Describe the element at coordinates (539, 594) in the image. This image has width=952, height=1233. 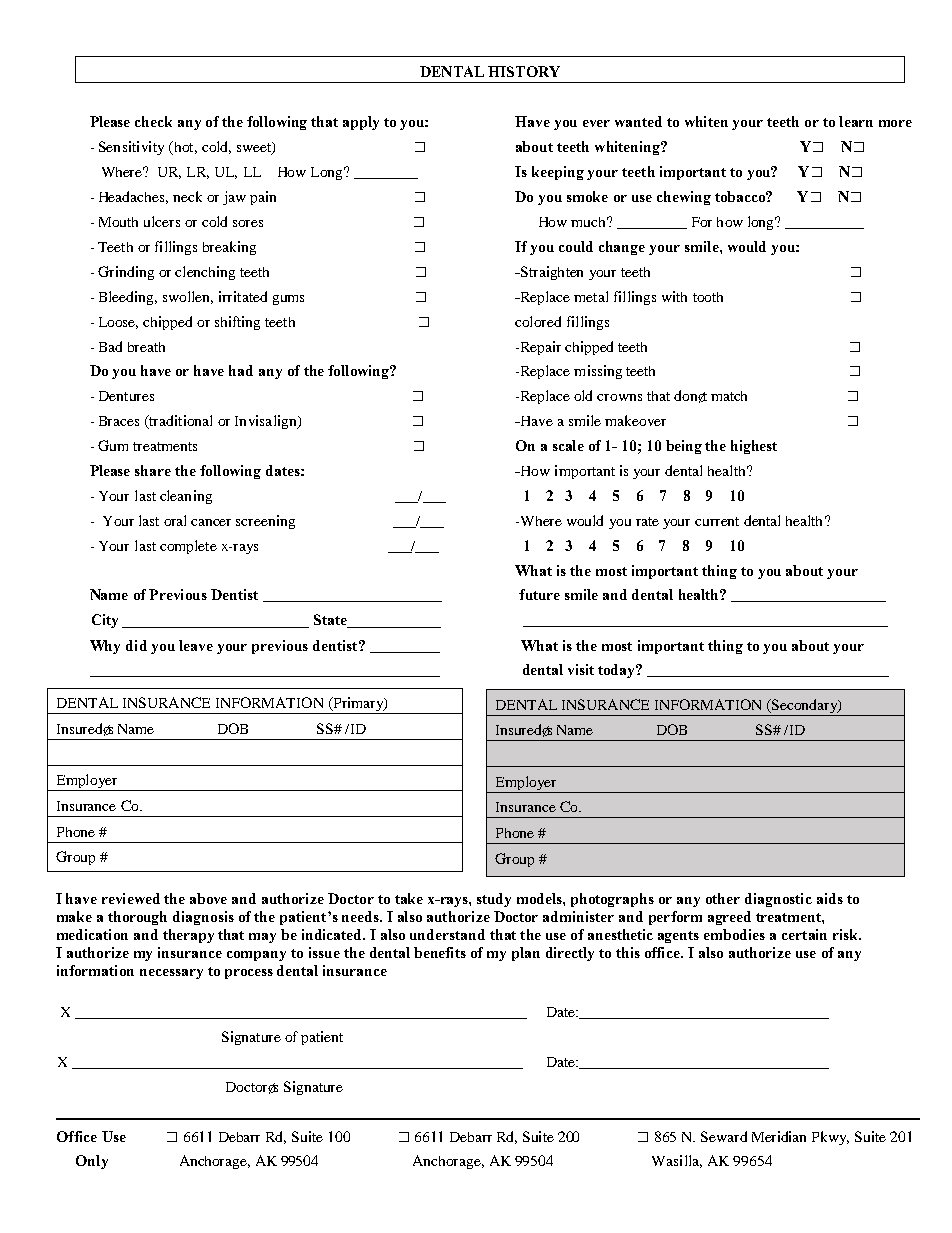
I see `future` at that location.
